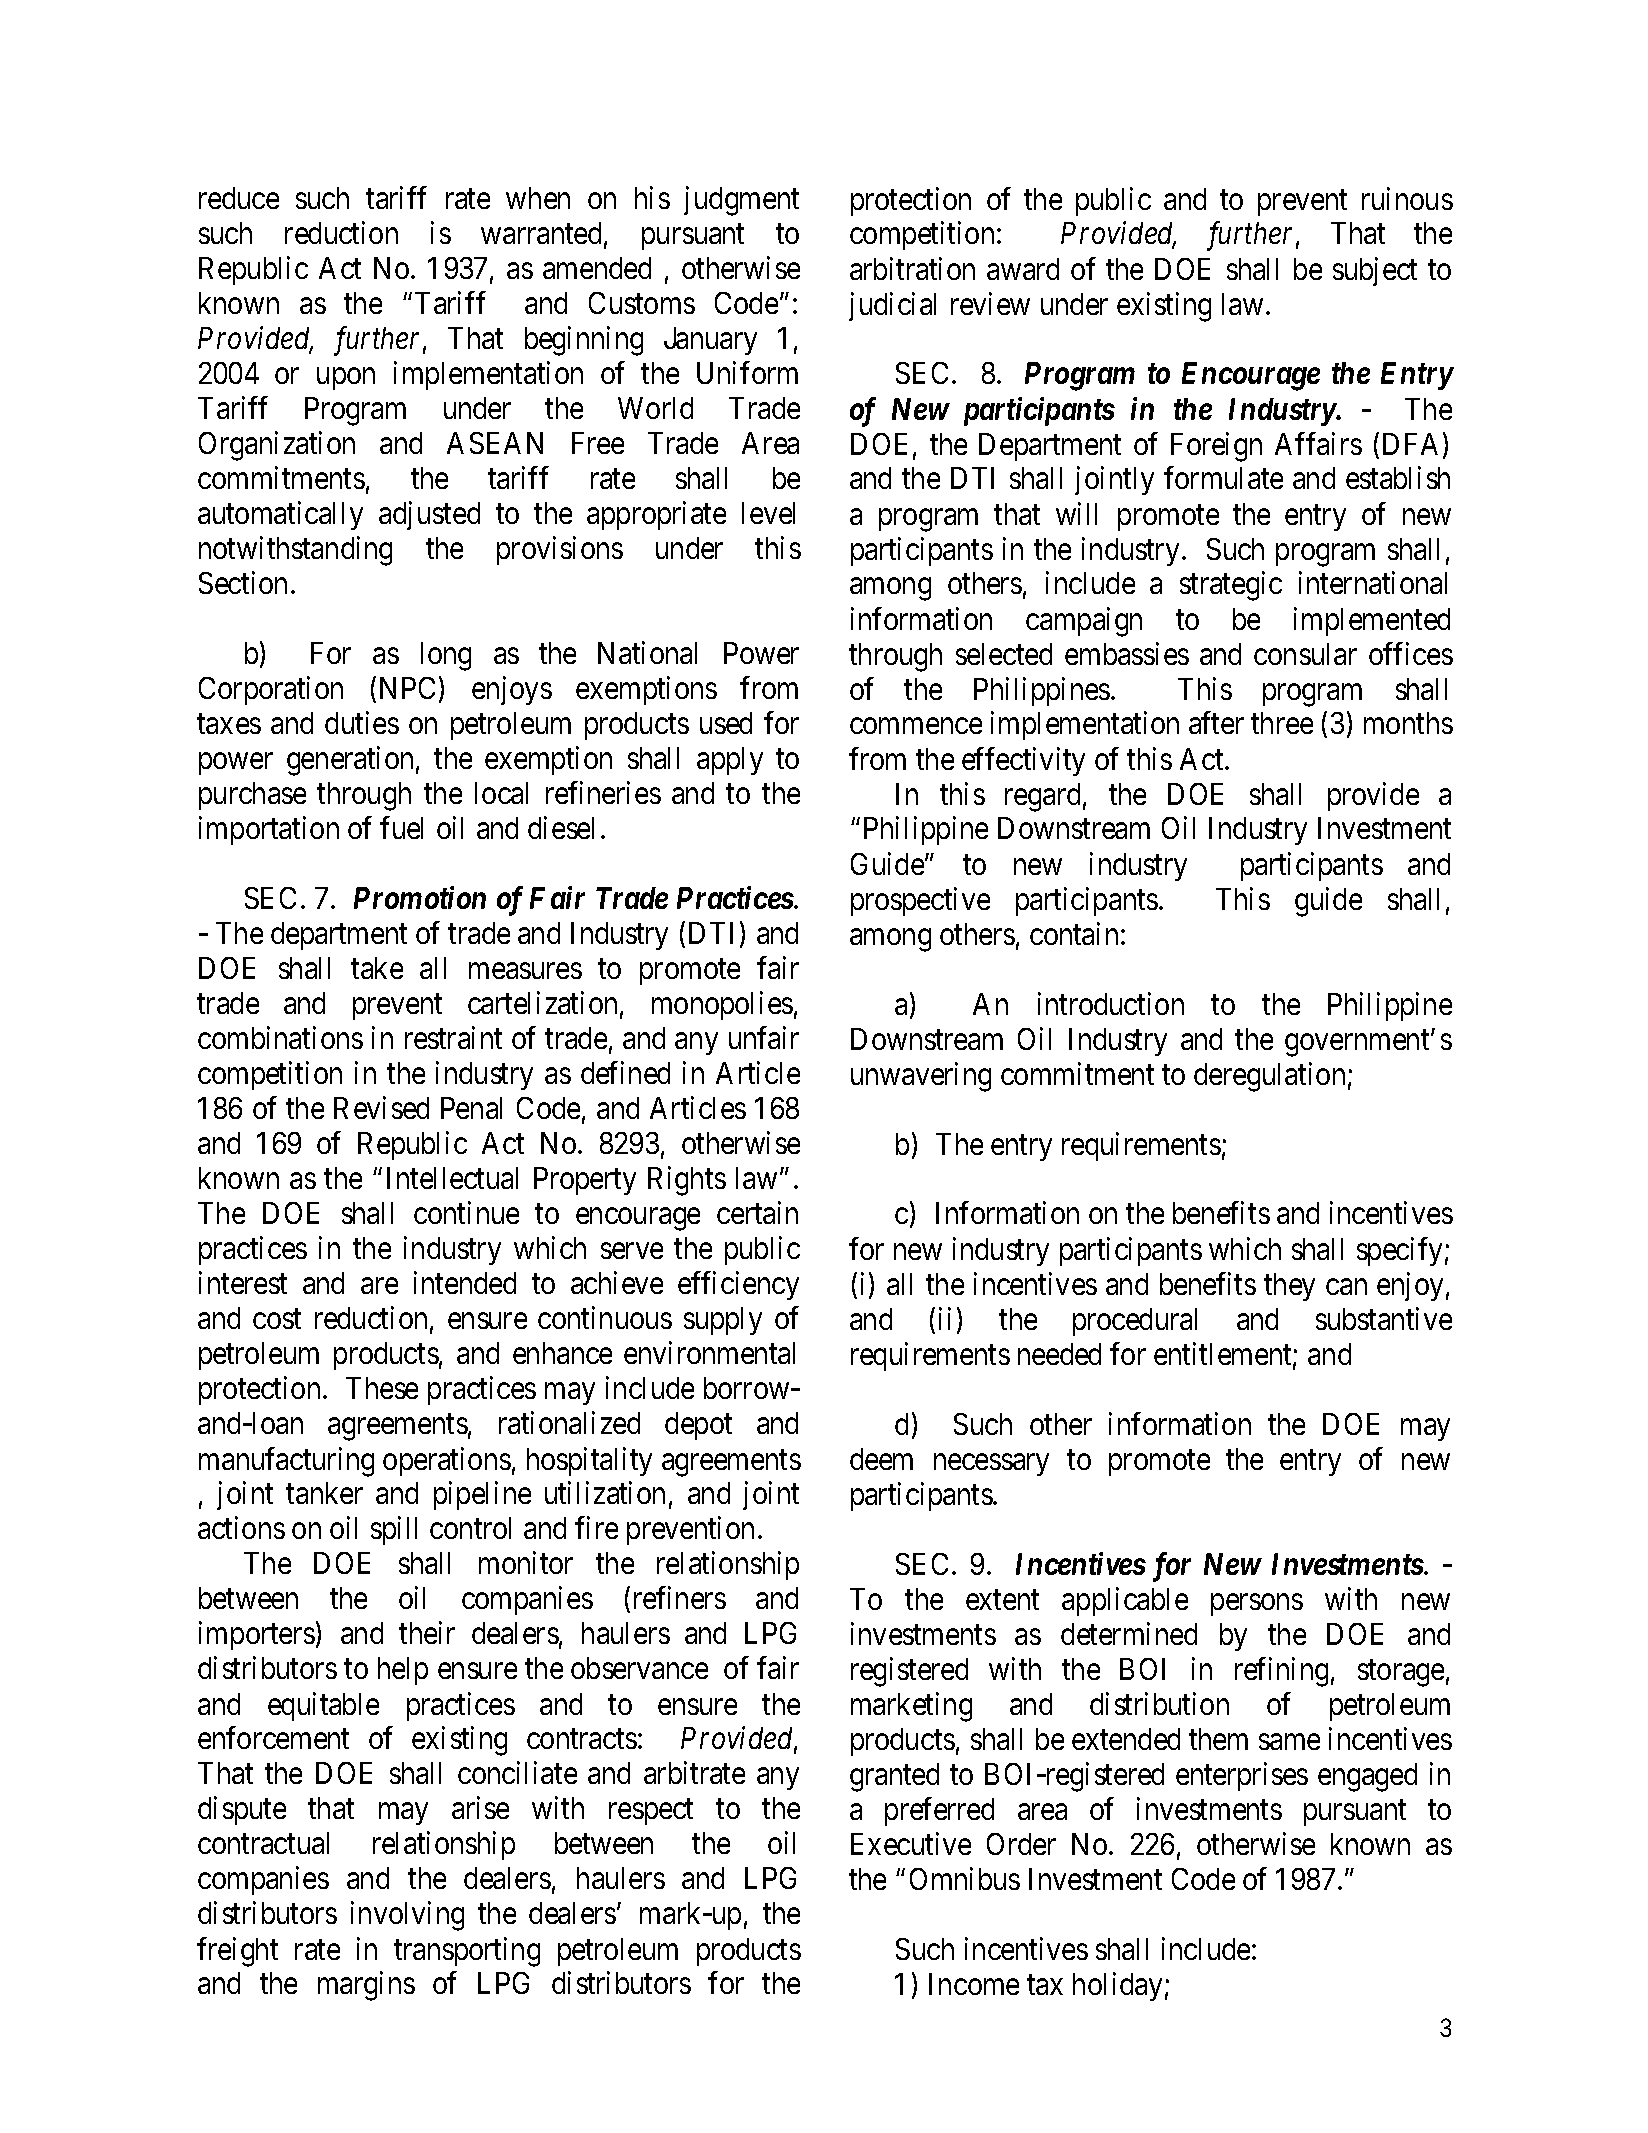 This page has width=1648, height=2133. What do you see at coordinates (726, 723) in the page?
I see `used` at bounding box center [726, 723].
